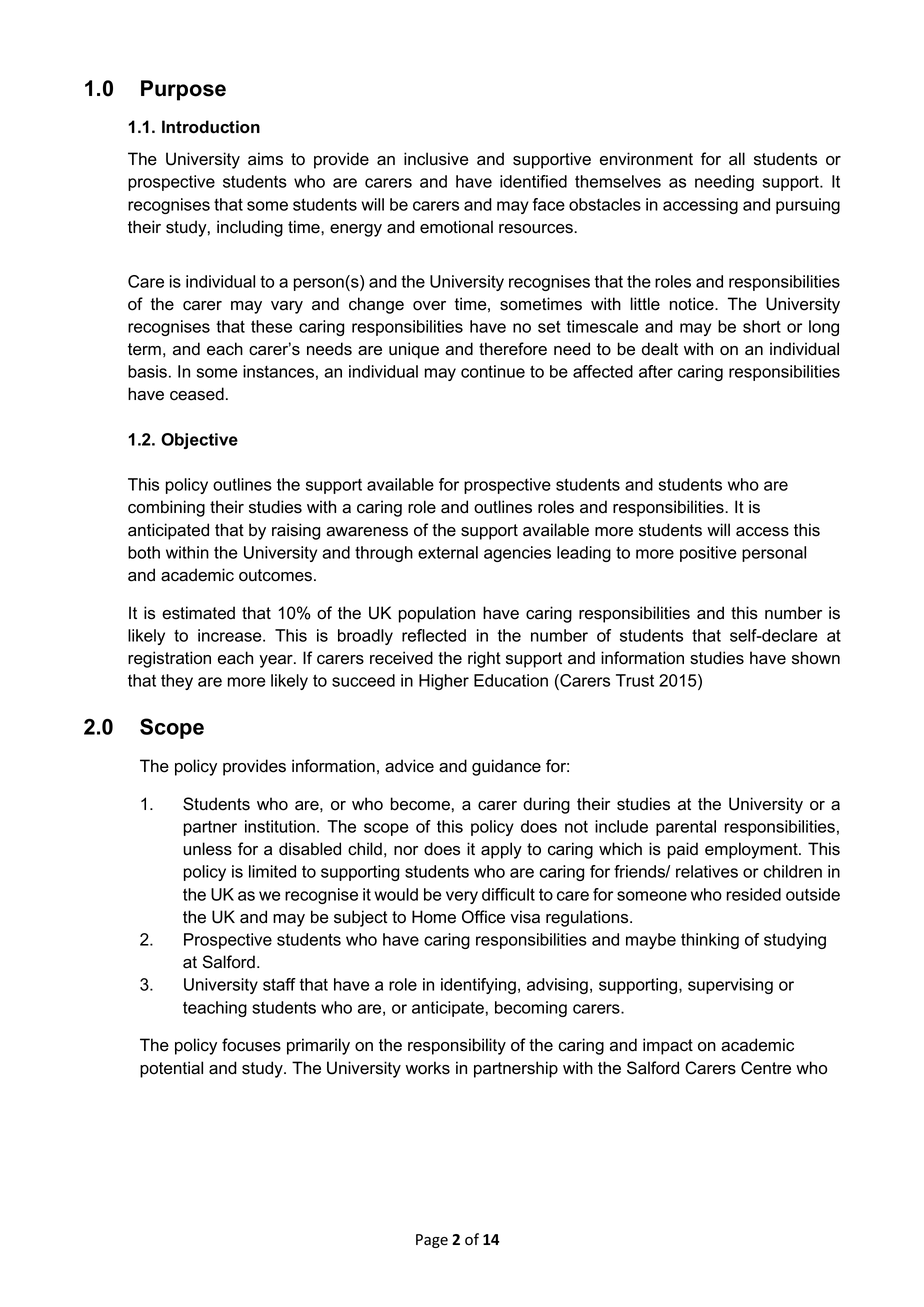 This screenshot has height=1307, width=924. I want to click on potential, so click(171, 1069).
